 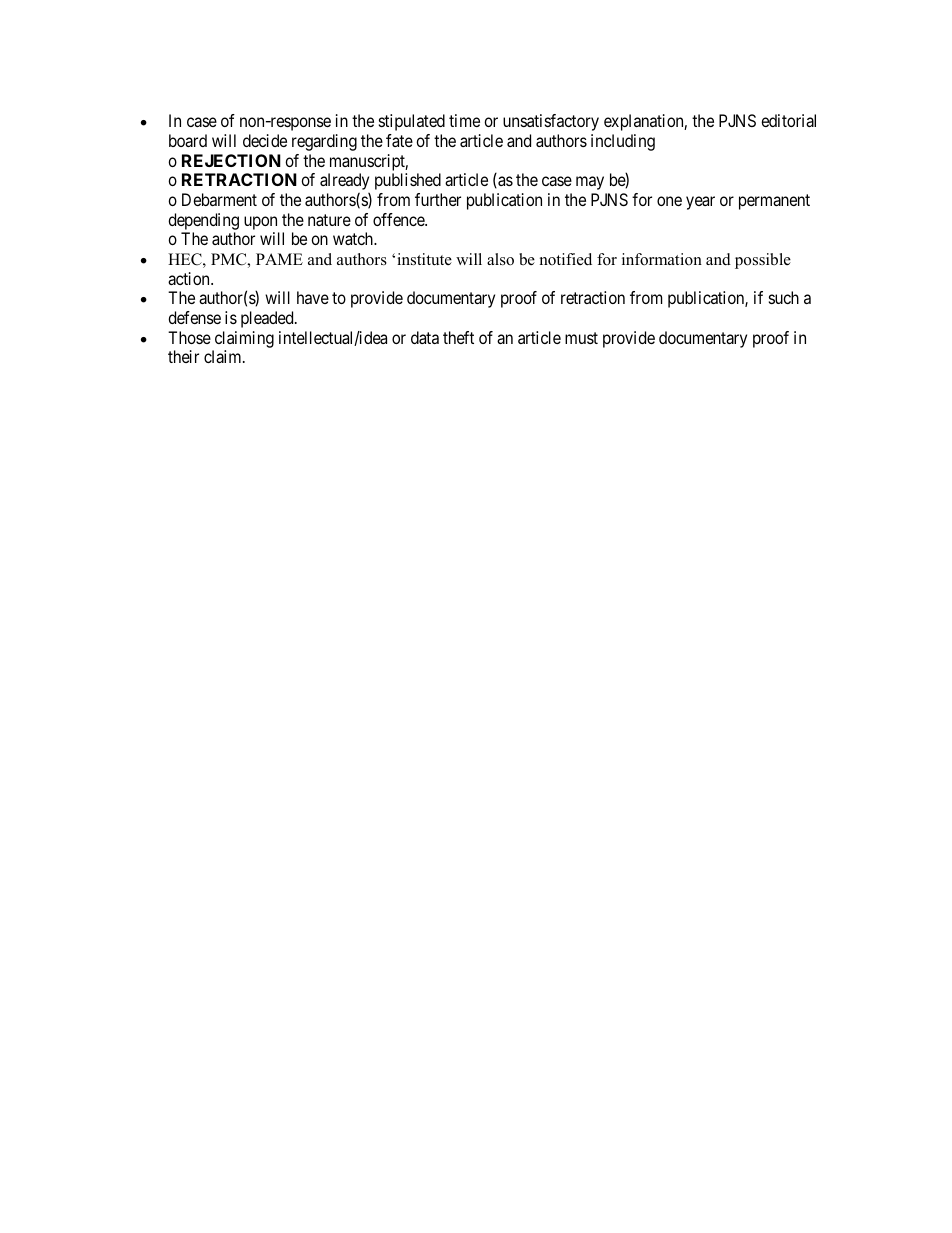 What do you see at coordinates (500, 259) in the screenshot?
I see `also` at bounding box center [500, 259].
